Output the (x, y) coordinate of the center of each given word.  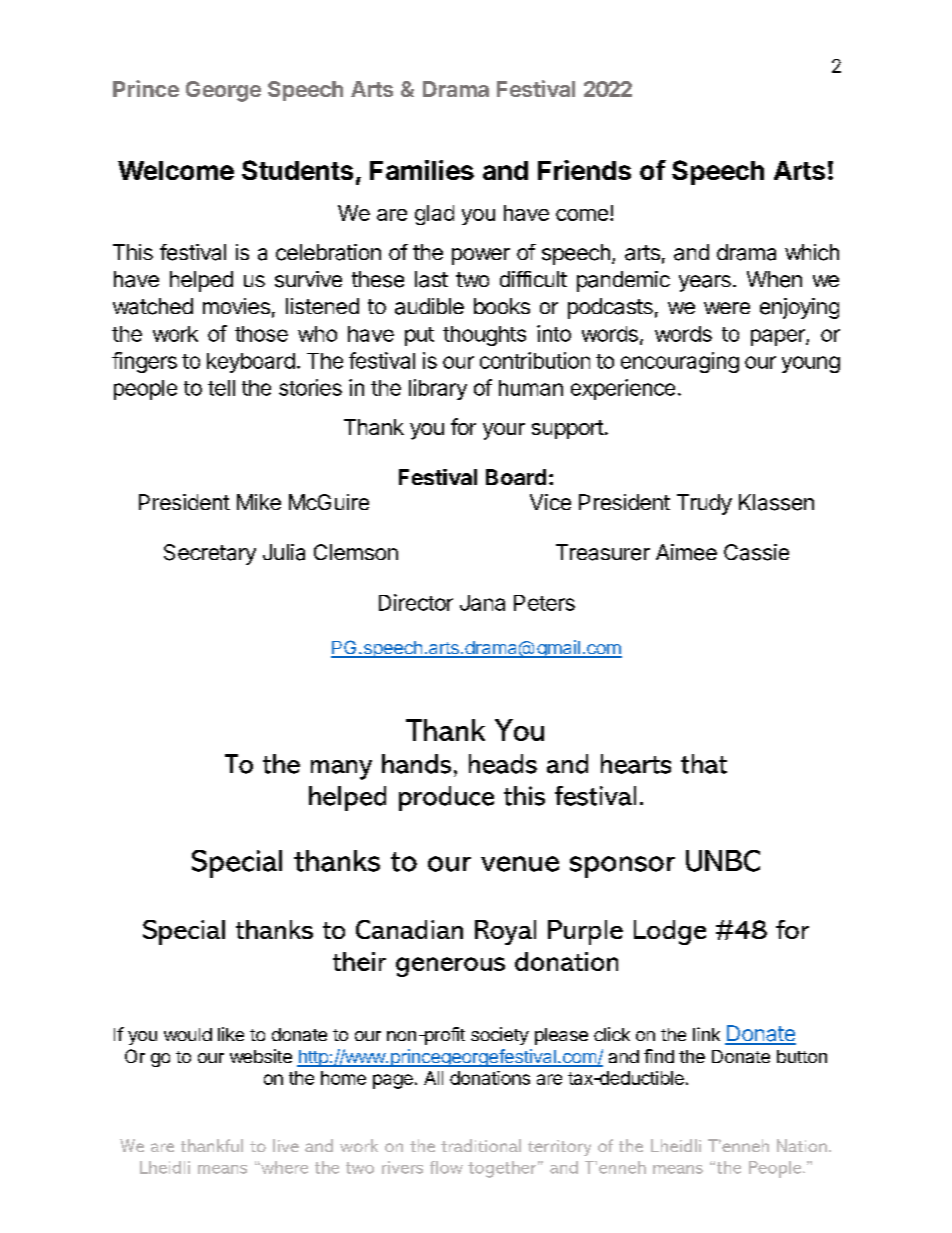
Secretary (210, 554)
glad (434, 215)
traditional (481, 1145)
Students (297, 170)
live (286, 1145)
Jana (482, 603)
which (812, 252)
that (704, 764)
